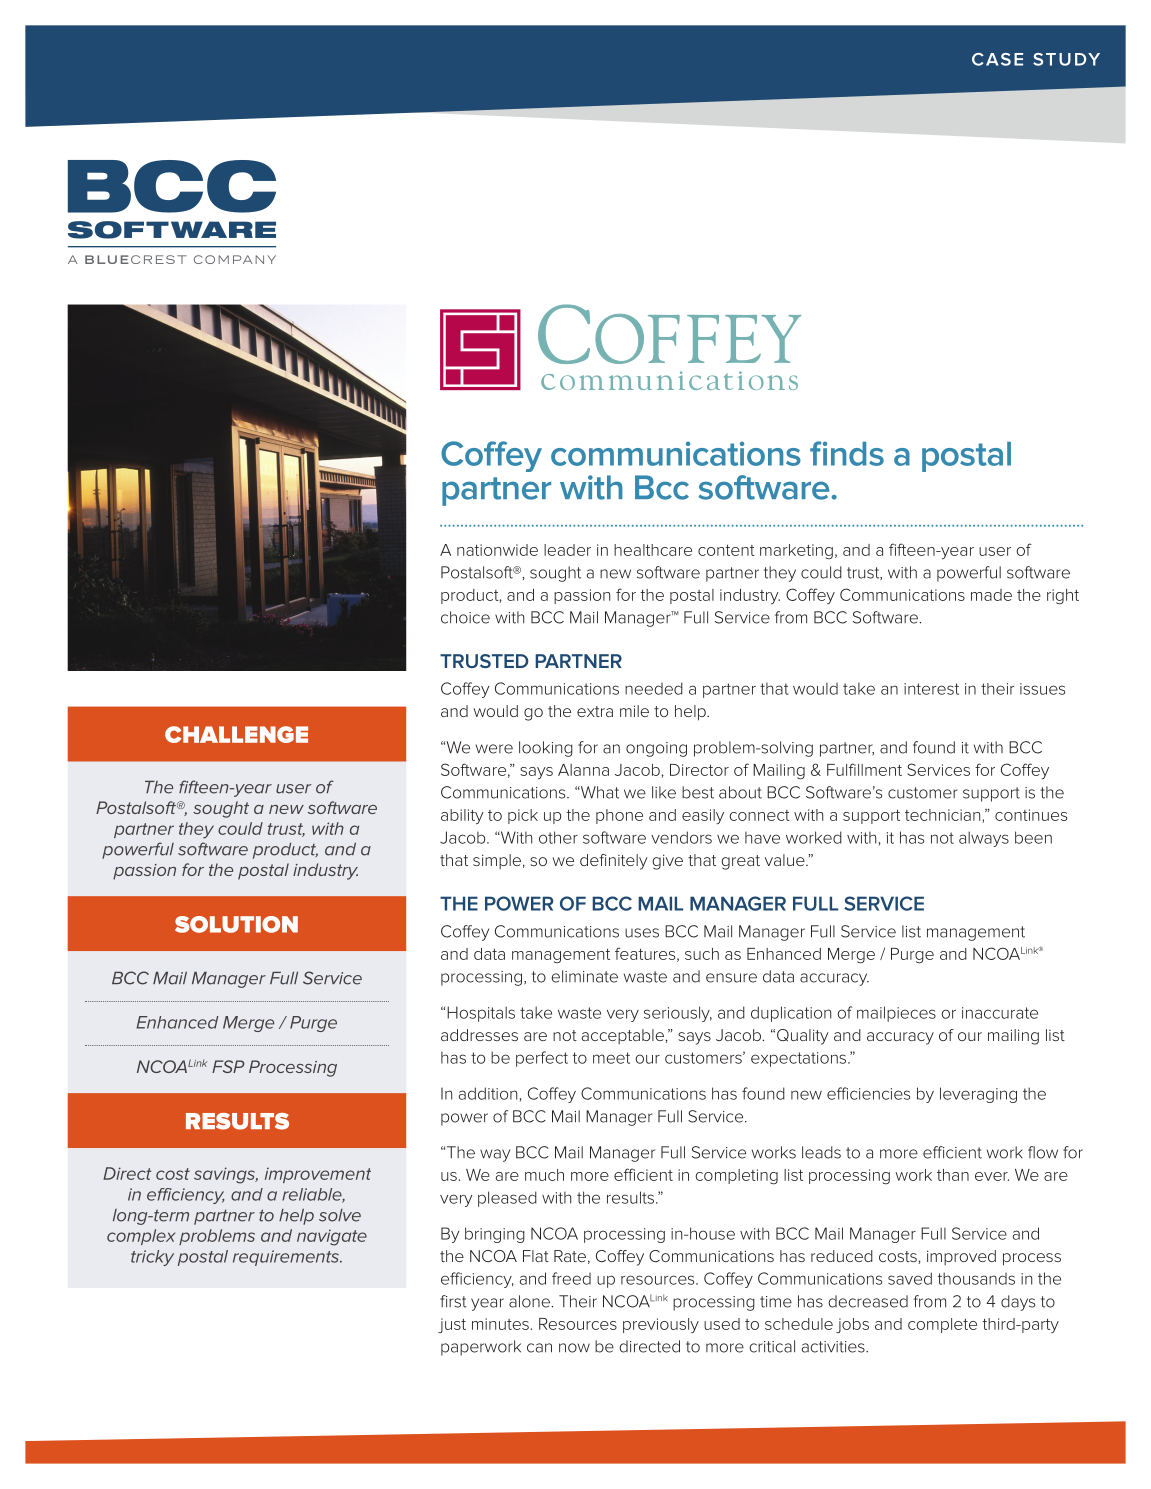  What do you see at coordinates (868, 1093) in the screenshot?
I see `efficiencies` at bounding box center [868, 1093].
